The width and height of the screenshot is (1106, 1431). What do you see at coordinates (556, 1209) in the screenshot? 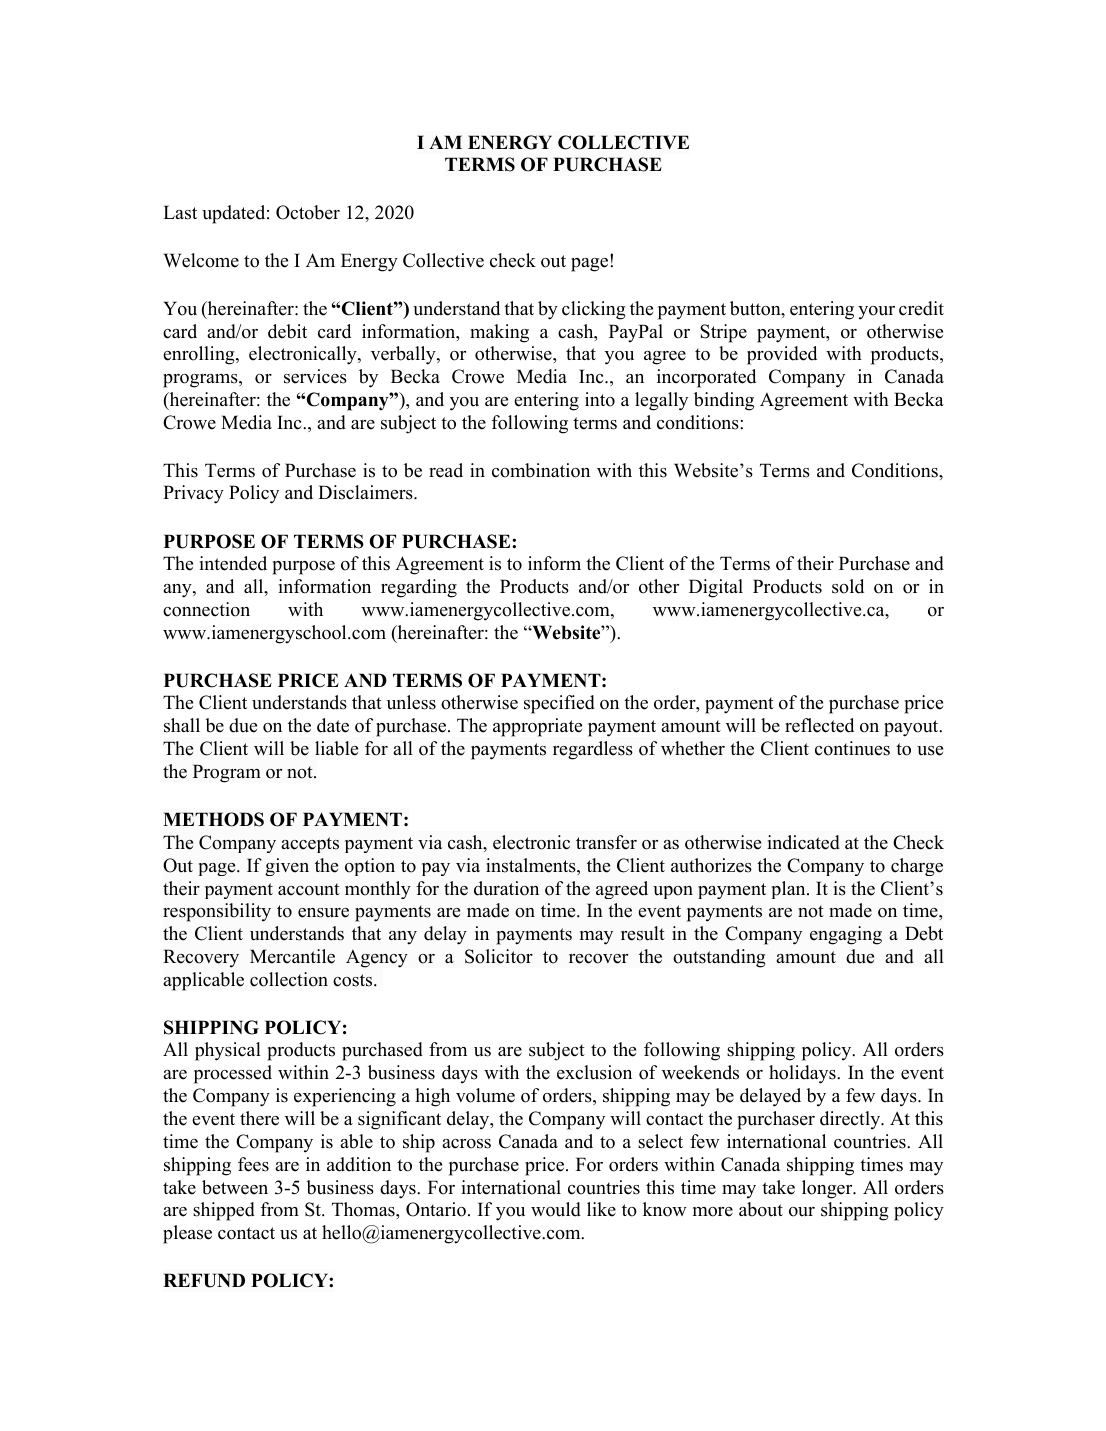
I see `would` at bounding box center [556, 1209].
